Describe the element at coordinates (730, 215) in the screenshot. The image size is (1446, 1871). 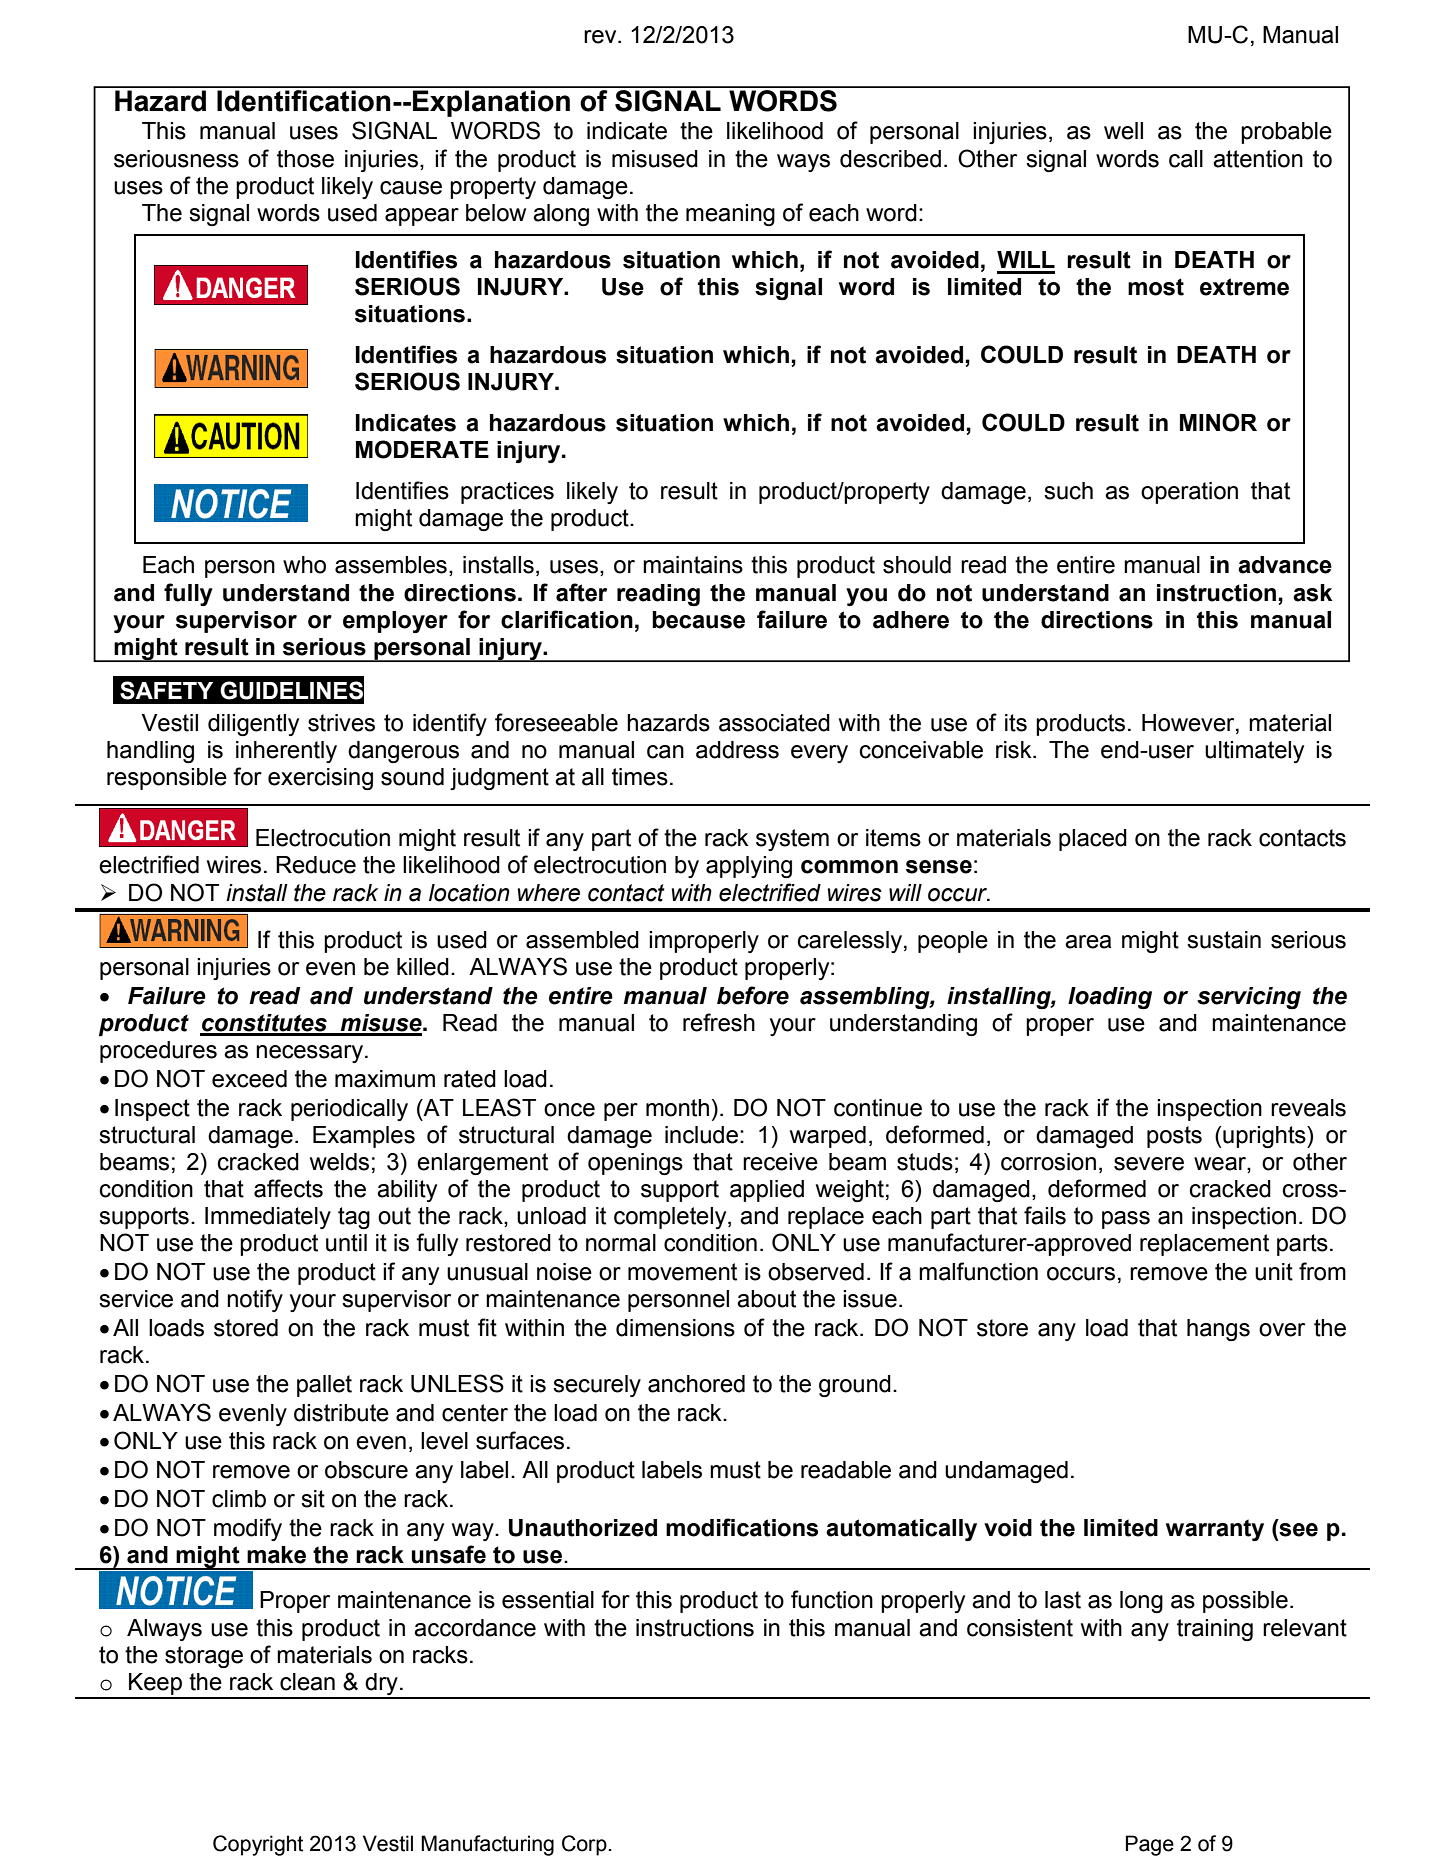
I see `meaning` at that location.
